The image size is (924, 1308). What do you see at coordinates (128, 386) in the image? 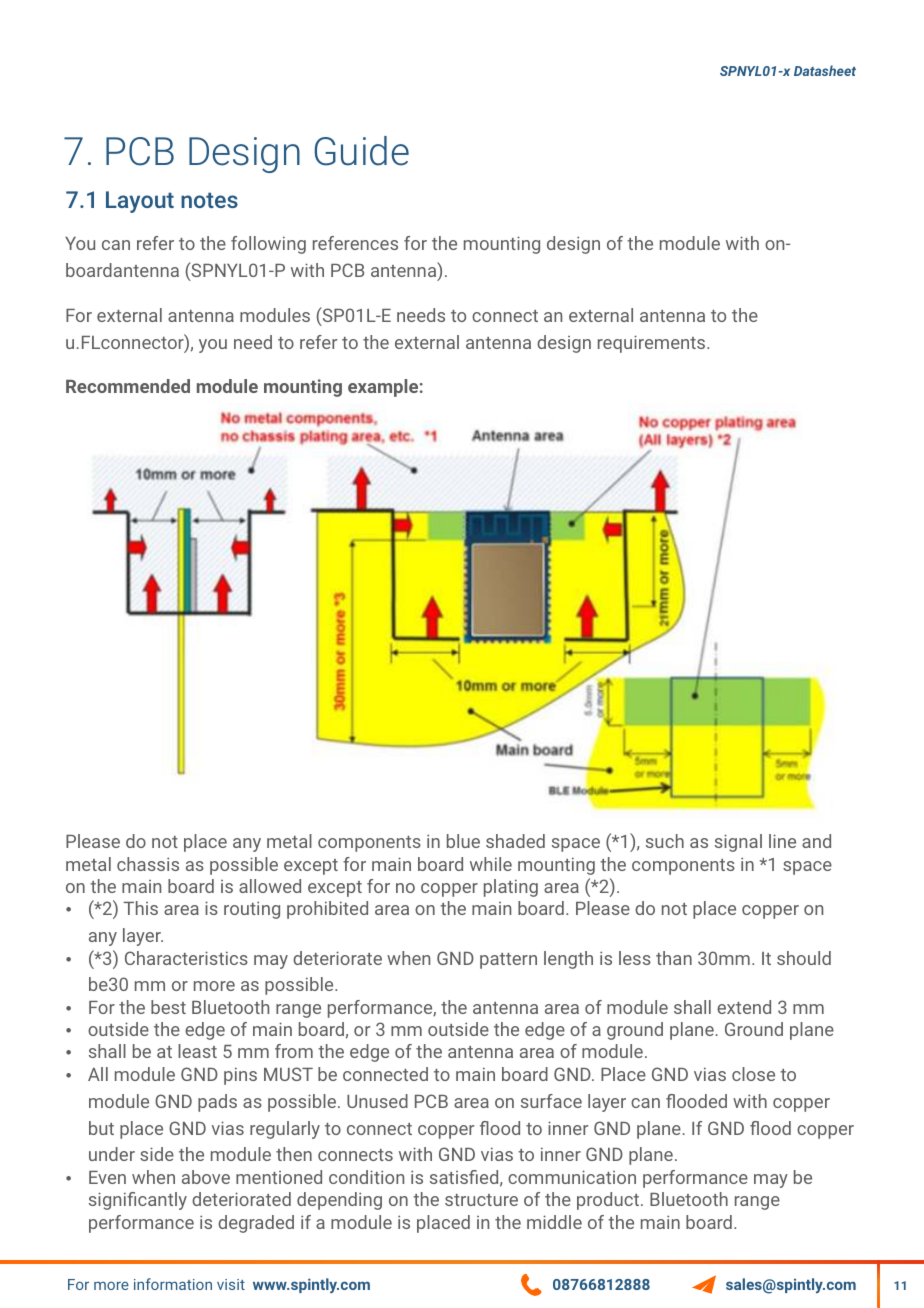
I see `Recommended` at bounding box center [128, 386].
